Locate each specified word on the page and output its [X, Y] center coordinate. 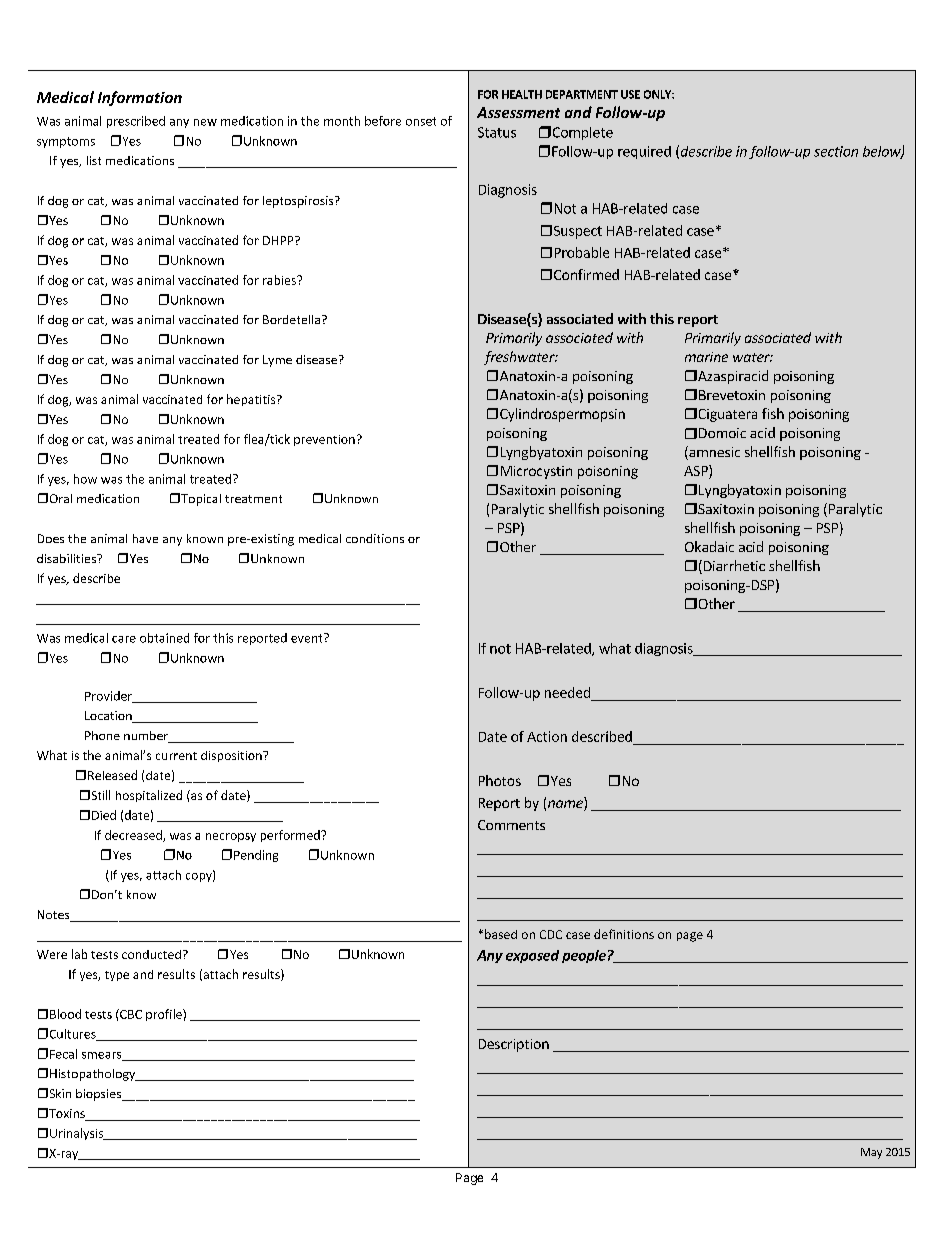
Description [514, 1045]
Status [497, 132]
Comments [511, 825]
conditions [375, 538]
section [836, 151]
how [85, 479]
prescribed [136, 122]
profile [165, 1015]
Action [547, 736]
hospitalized [149, 796]
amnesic [713, 453]
